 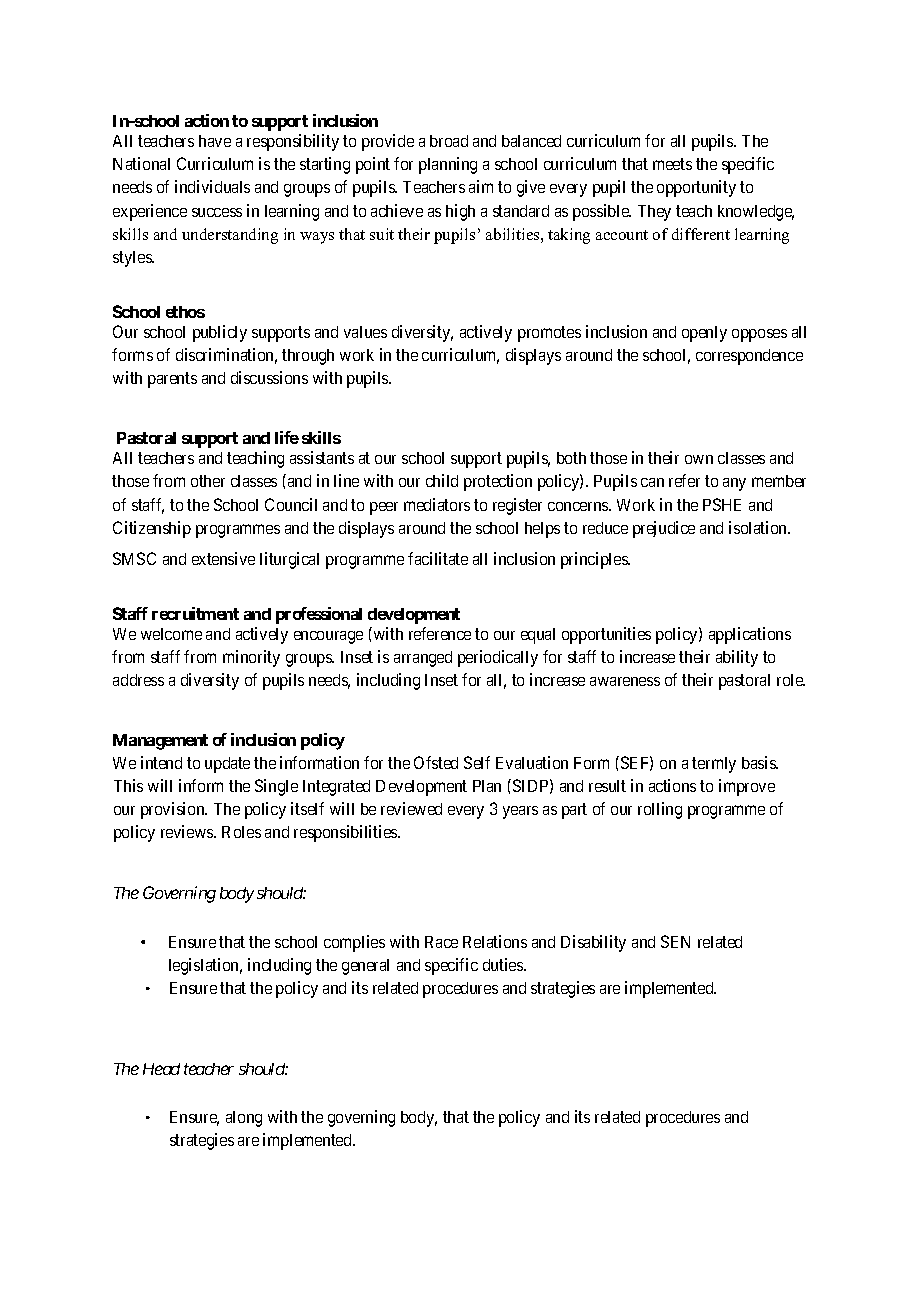 What do you see at coordinates (481, 186) in the screenshot?
I see `aim` at bounding box center [481, 186].
